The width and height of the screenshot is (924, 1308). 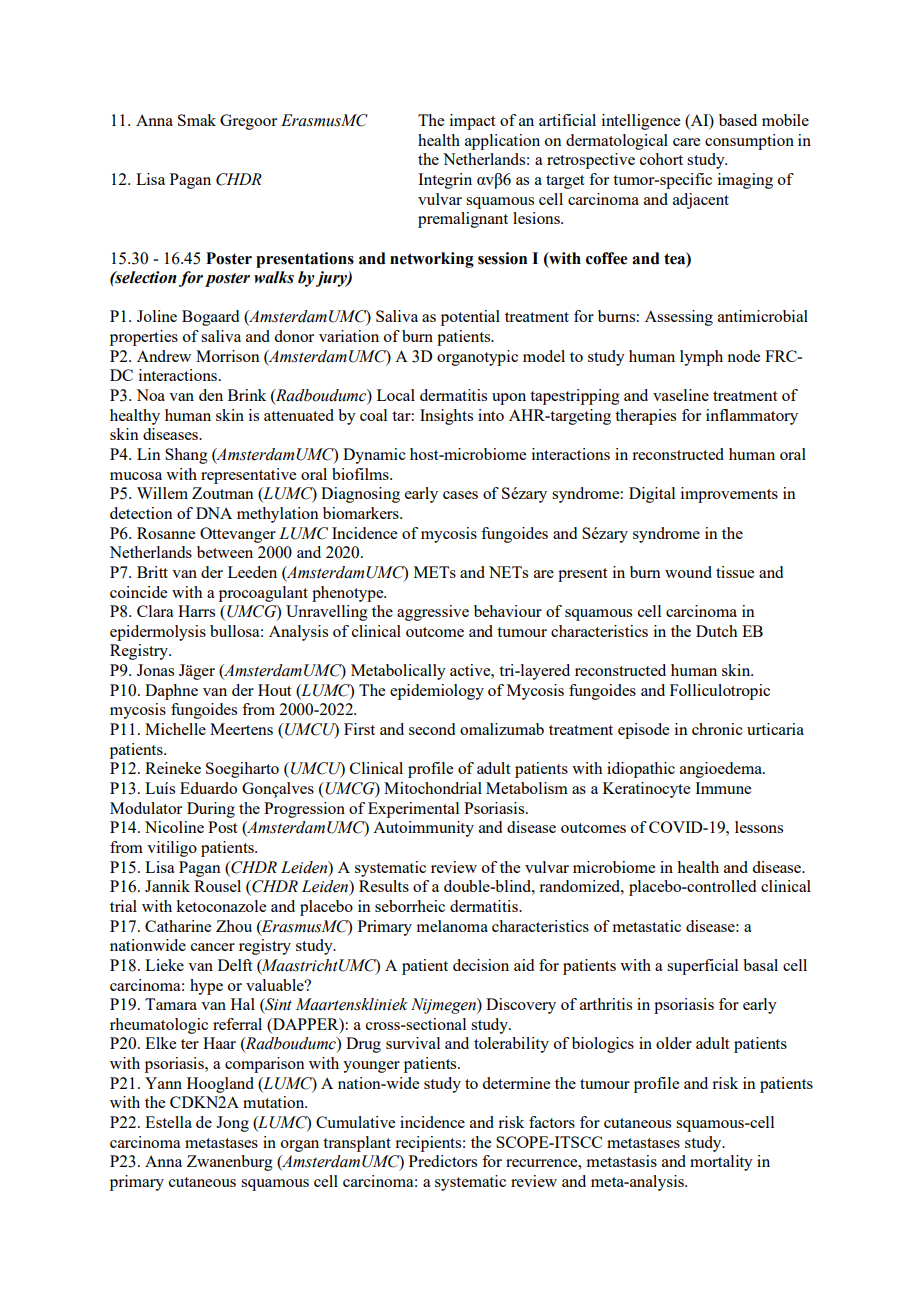 What do you see at coordinates (721, 1163) in the screenshot?
I see `mortality` at bounding box center [721, 1163].
